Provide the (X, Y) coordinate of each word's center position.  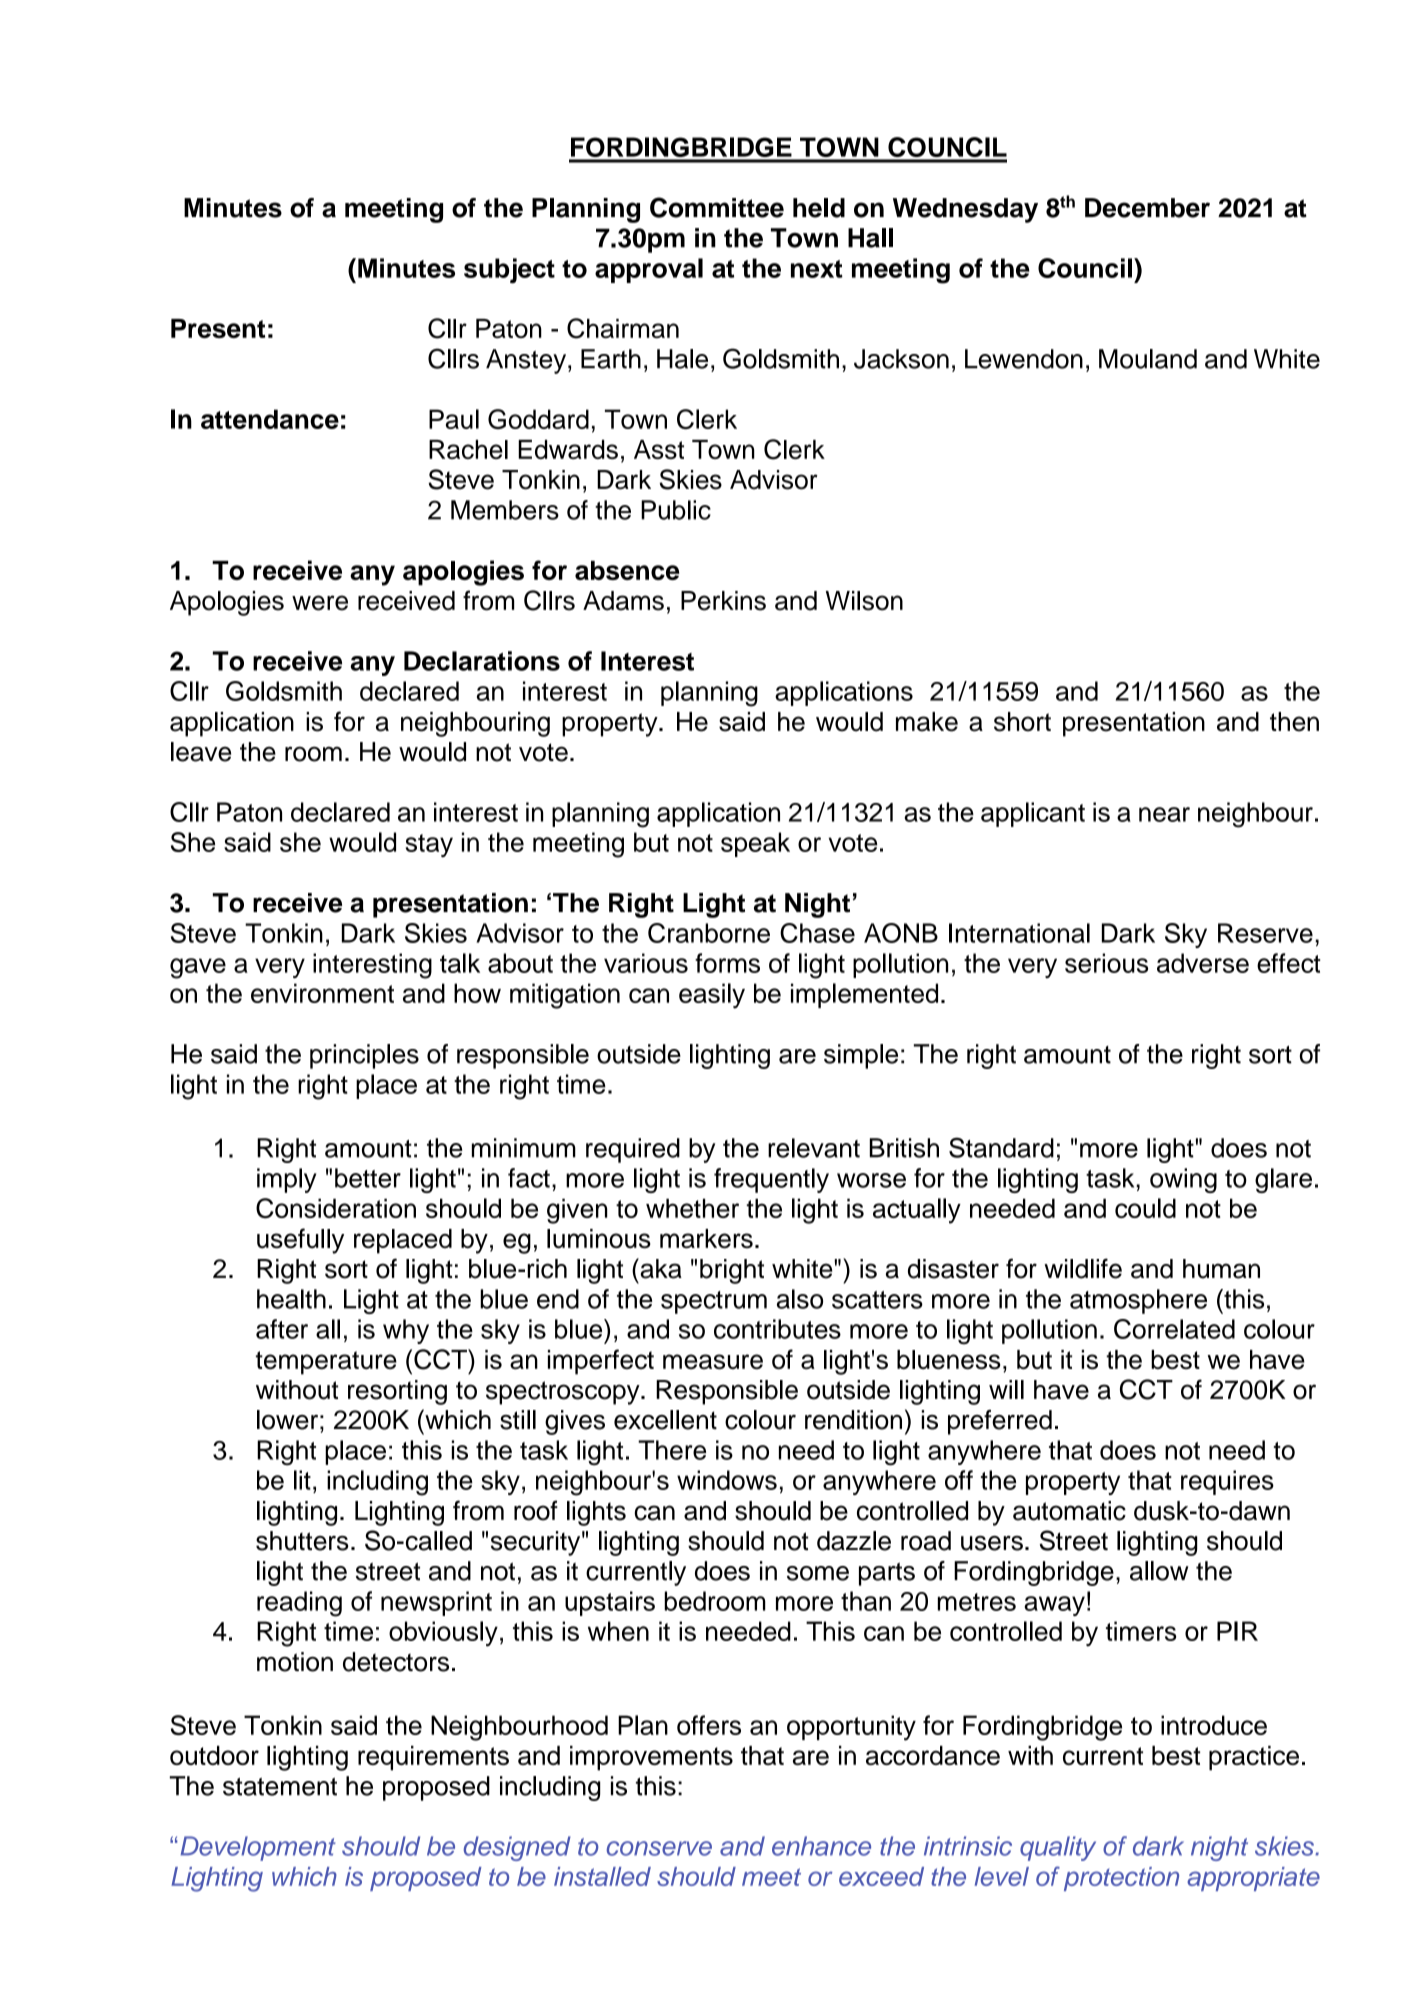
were (320, 603)
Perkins (723, 601)
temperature (326, 1363)
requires (1227, 1482)
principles (364, 1056)
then (1294, 722)
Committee (717, 207)
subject (509, 271)
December (1147, 208)
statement (280, 1786)
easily (712, 996)
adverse (1203, 963)
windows (727, 1480)
